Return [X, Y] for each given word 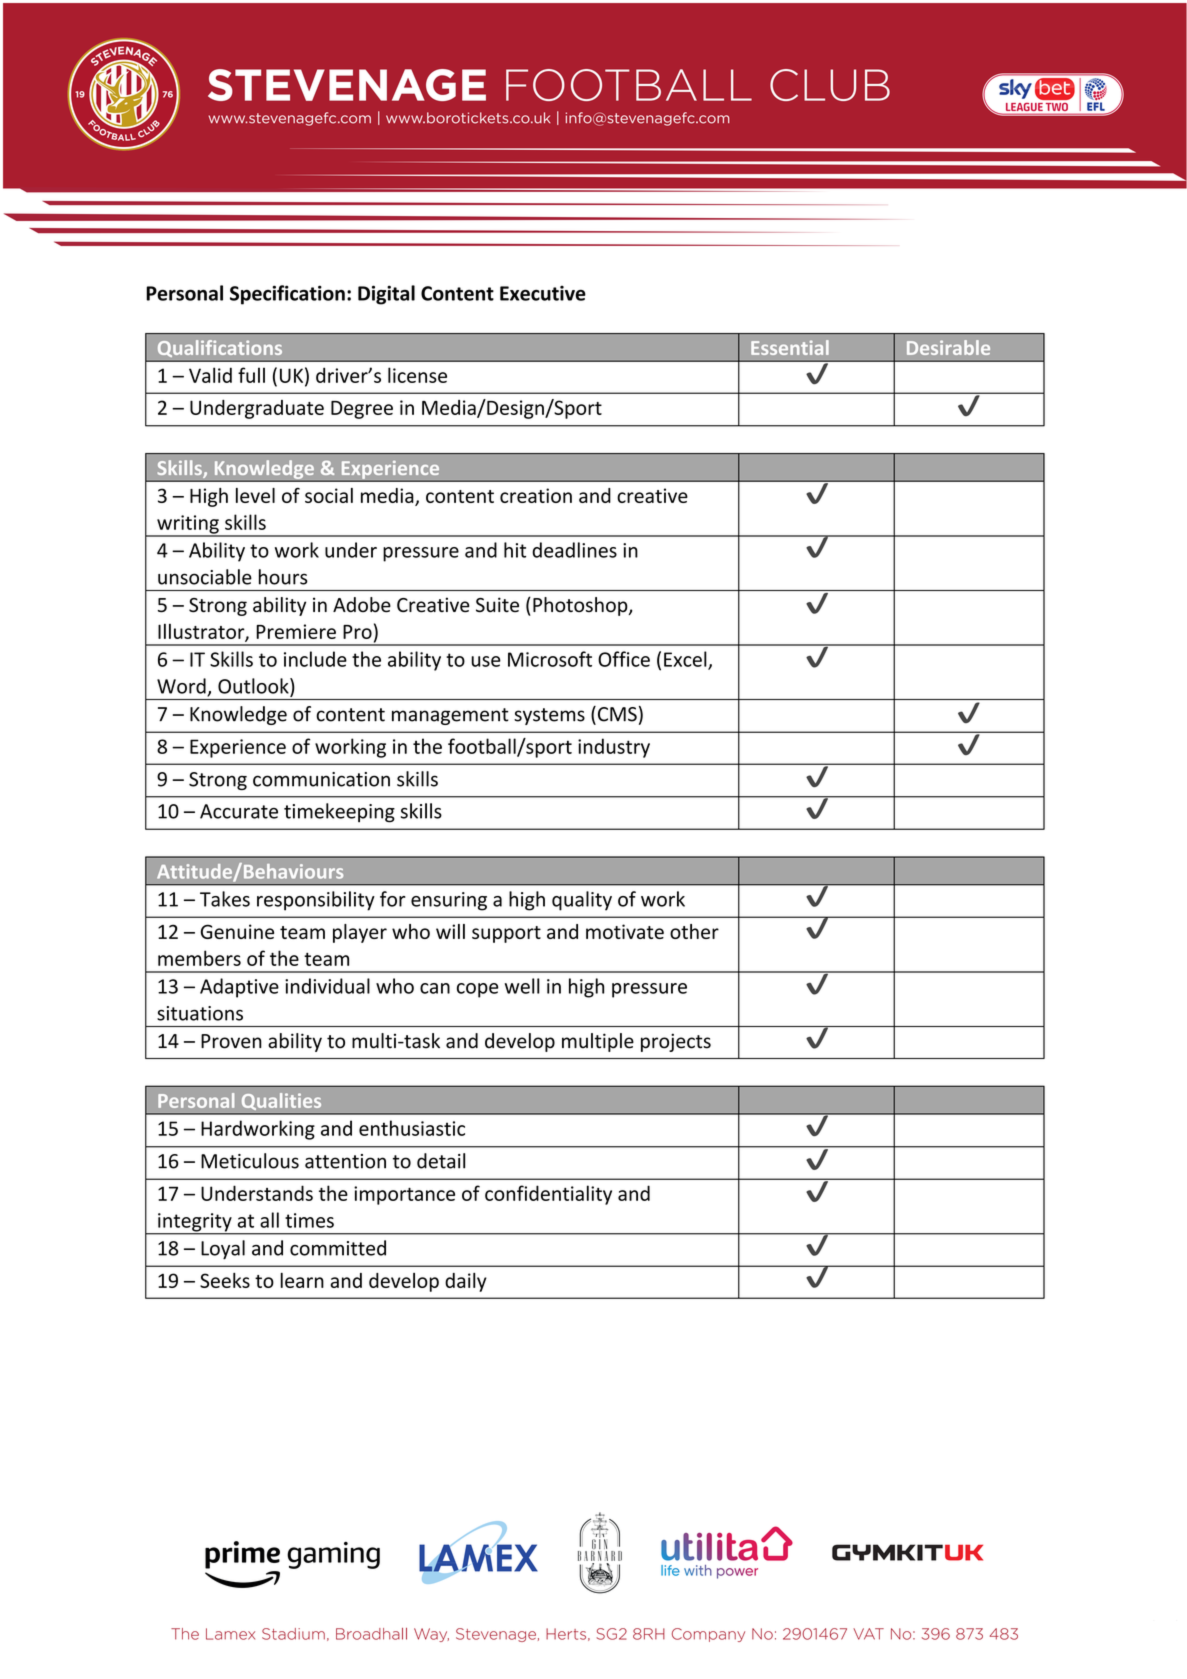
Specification [287, 295]
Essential [790, 347]
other [694, 931]
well [522, 986]
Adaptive [239, 988]
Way [431, 1635]
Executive [543, 293]
